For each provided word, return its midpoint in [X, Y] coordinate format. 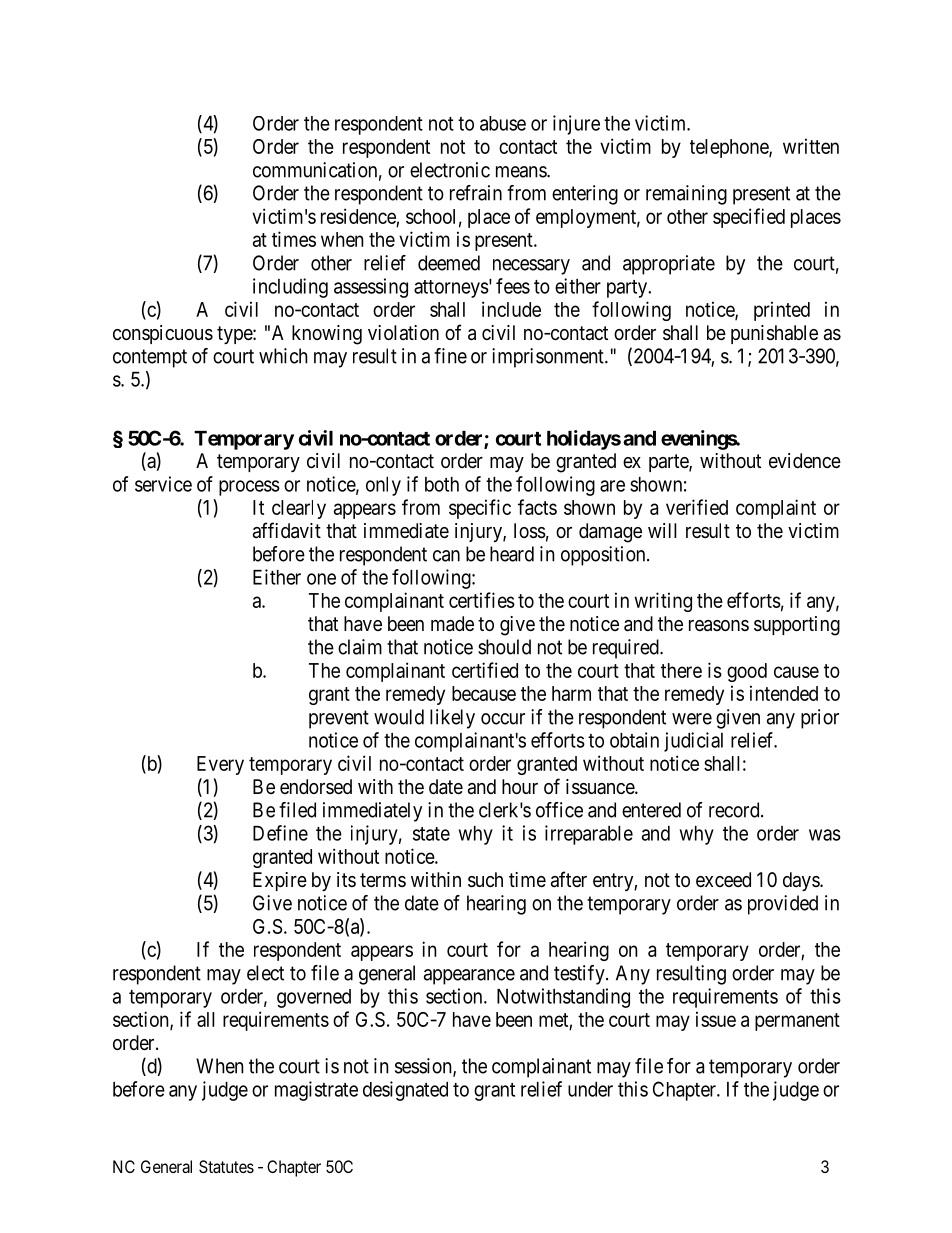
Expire [280, 881]
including [290, 288]
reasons [719, 626]
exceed [723, 879]
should [504, 647]
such [485, 880]
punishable [774, 334]
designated [405, 1091]
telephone [730, 148]
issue [716, 1019]
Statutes [226, 1166]
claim [360, 647]
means [522, 172]
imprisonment [549, 358]
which [283, 356]
